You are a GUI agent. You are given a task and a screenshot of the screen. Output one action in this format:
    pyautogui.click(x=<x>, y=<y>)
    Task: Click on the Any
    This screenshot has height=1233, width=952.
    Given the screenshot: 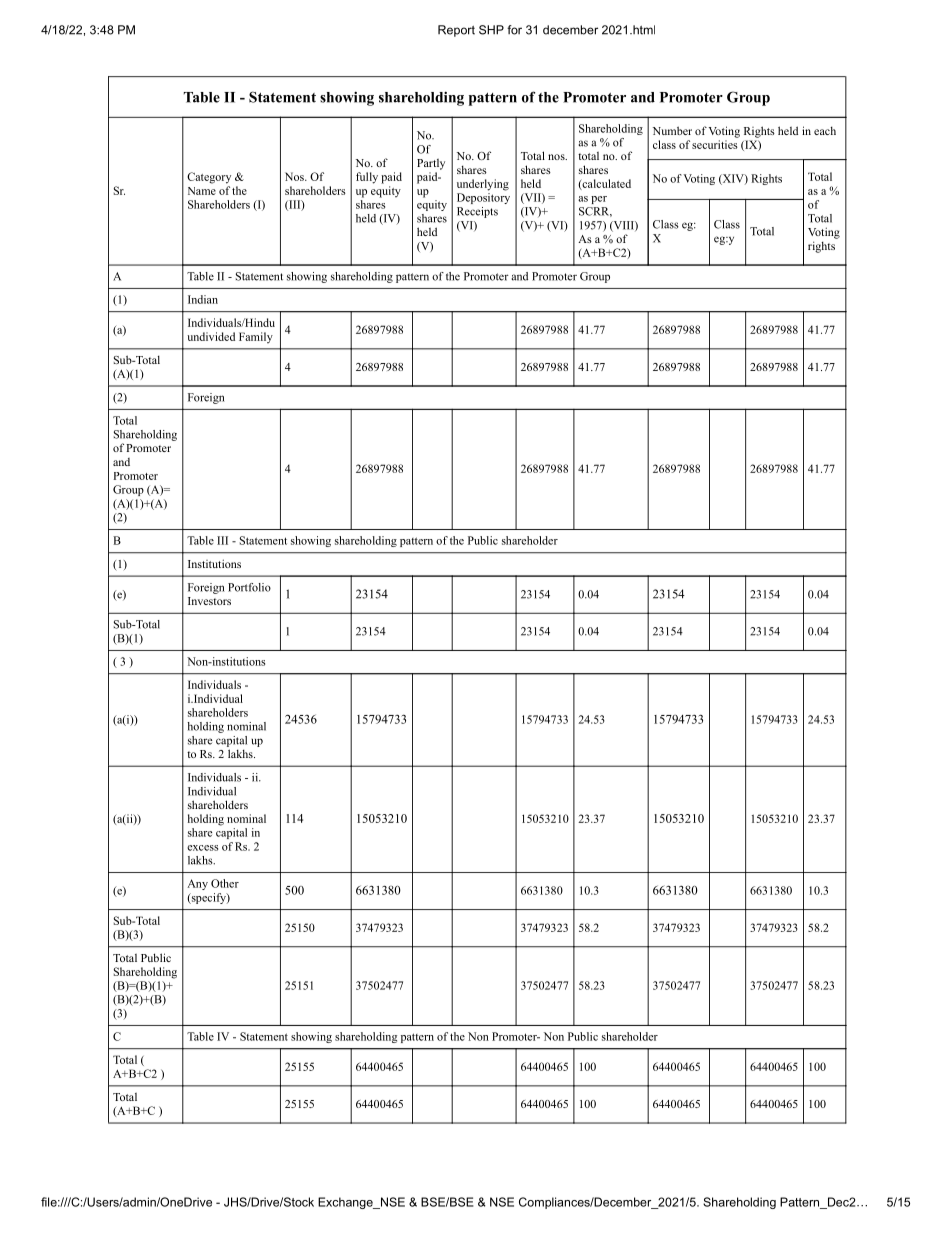 What is the action you would take?
    pyautogui.click(x=197, y=884)
